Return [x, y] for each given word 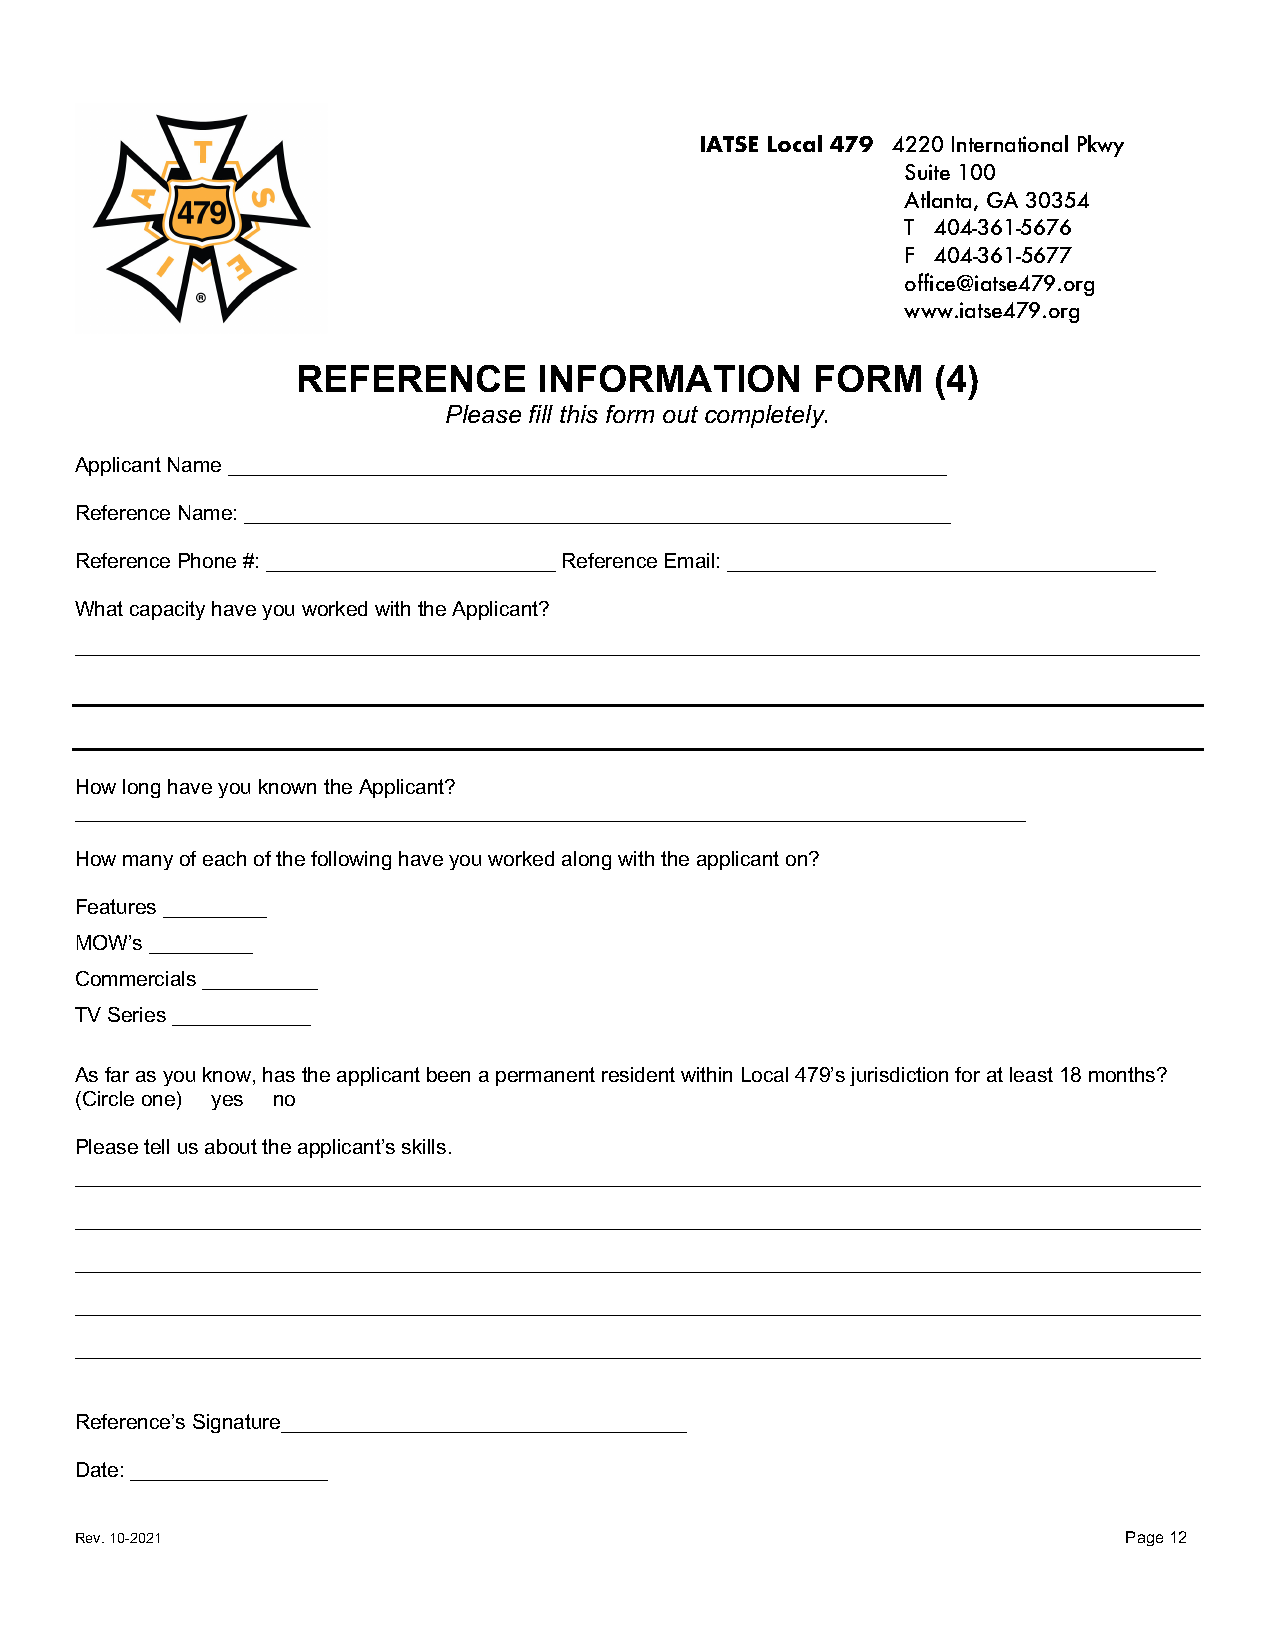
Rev [89, 1538]
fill [541, 414]
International [1010, 143]
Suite [927, 172]
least [1031, 1074]
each [224, 858]
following [351, 860]
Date [97, 1469]
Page [1144, 1538]
